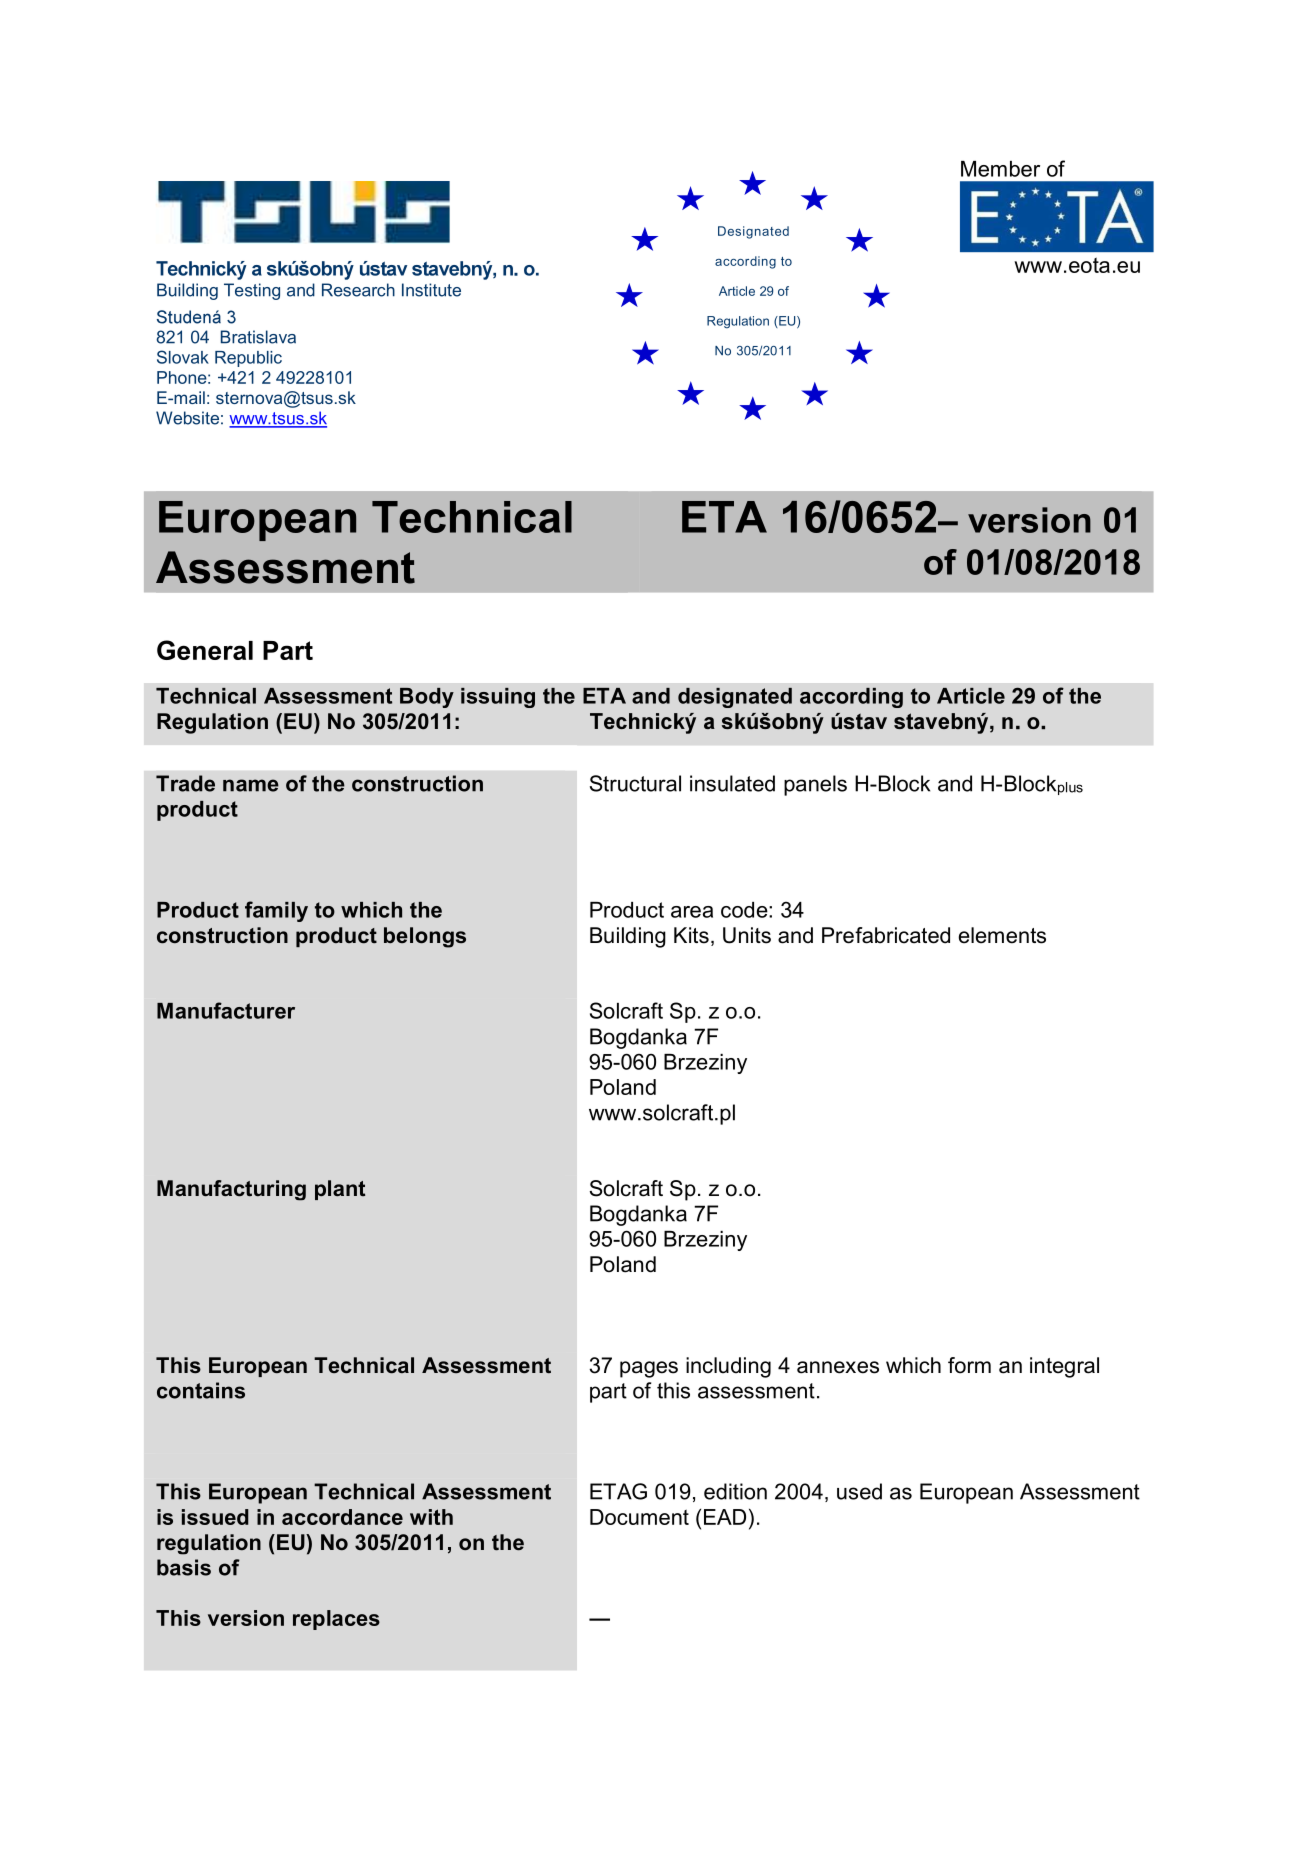 Image resolution: width=1309 pixels, height=1851 pixels. What do you see at coordinates (252, 291) in the image?
I see `Testing` at bounding box center [252, 291].
